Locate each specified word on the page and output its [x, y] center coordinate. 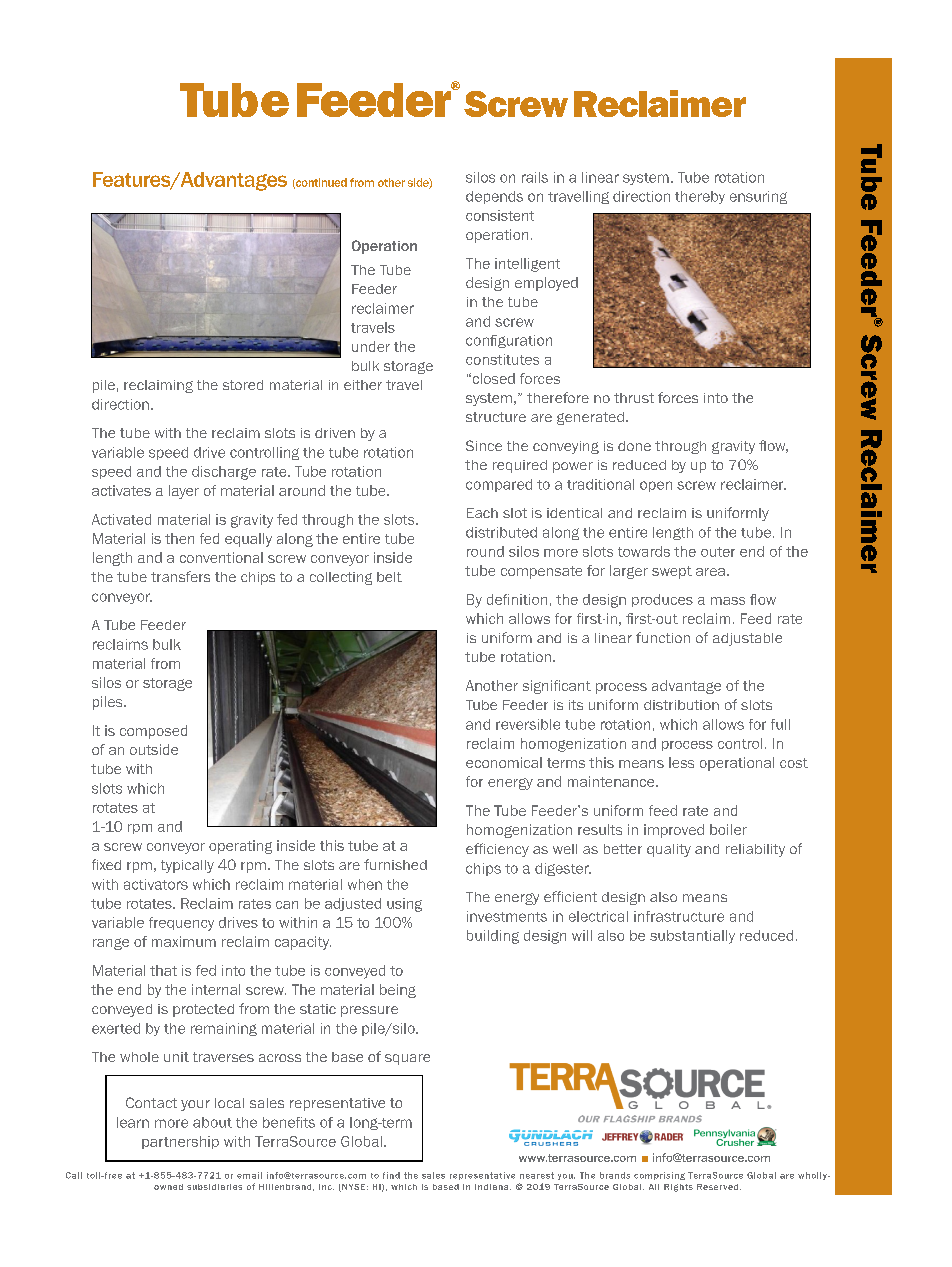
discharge [224, 473]
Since [484, 445]
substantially [692, 937]
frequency [181, 924]
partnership [180, 1142]
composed [153, 732]
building [493, 937]
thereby [700, 197]
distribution [681, 705]
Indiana [493, 1187]
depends [494, 197]
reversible [528, 724]
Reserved [719, 1187]
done [634, 446]
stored [243, 385]
